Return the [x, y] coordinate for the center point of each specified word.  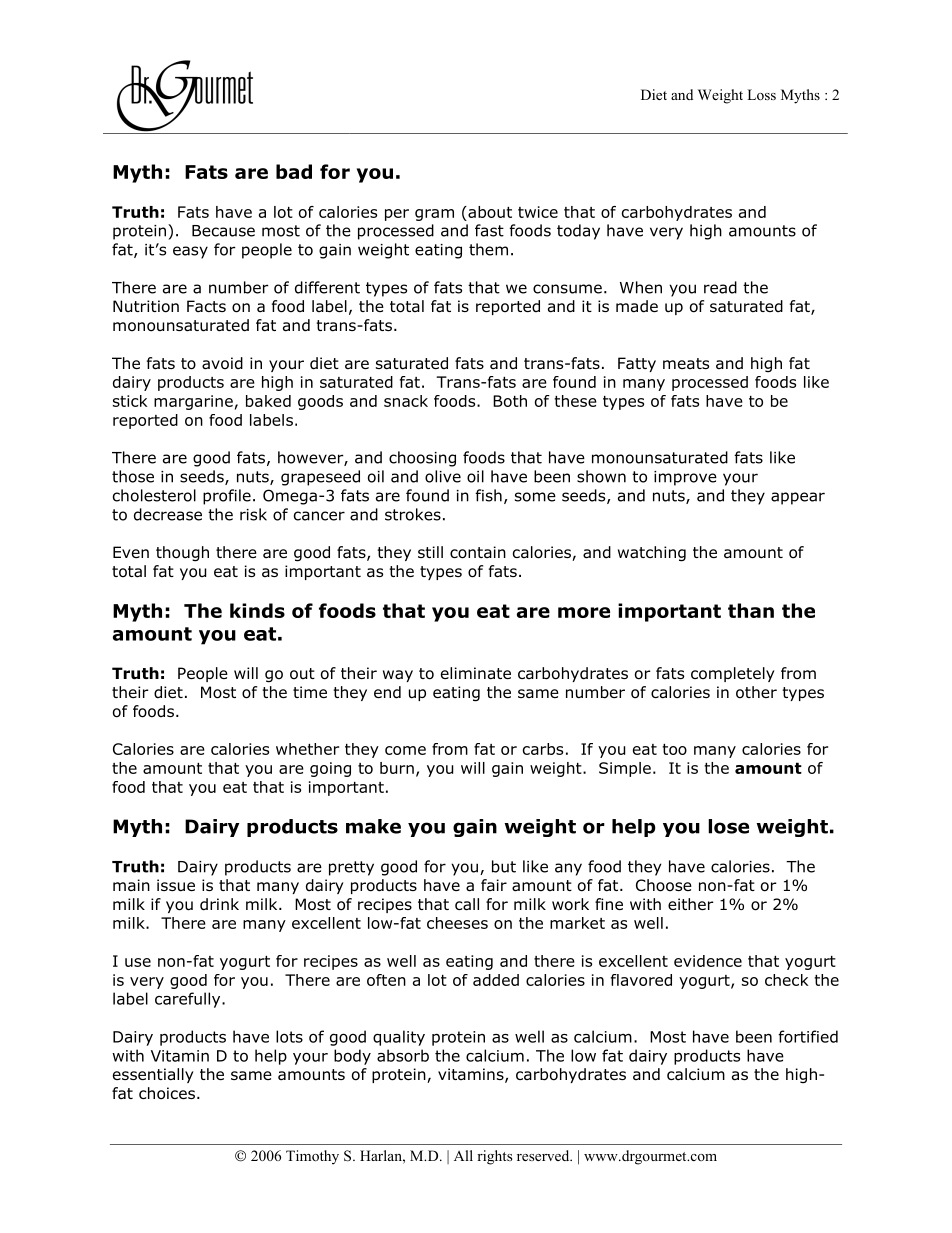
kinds [257, 610]
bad [294, 171]
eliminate [476, 673]
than [751, 610]
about [489, 212]
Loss [761, 94]
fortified [808, 1036]
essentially [153, 1075]
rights [494, 1157]
